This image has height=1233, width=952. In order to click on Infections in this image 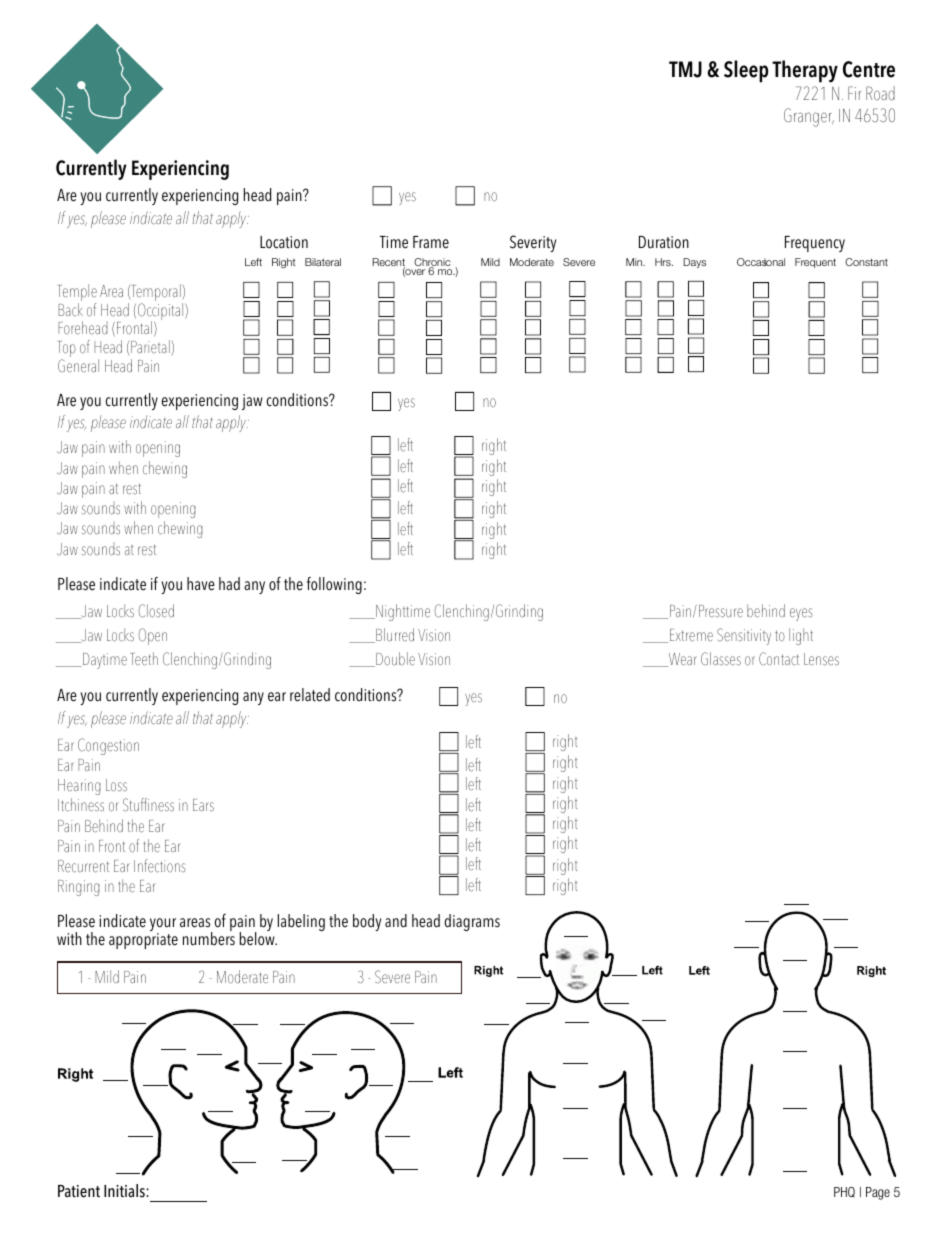, I will do `click(160, 866)`.
